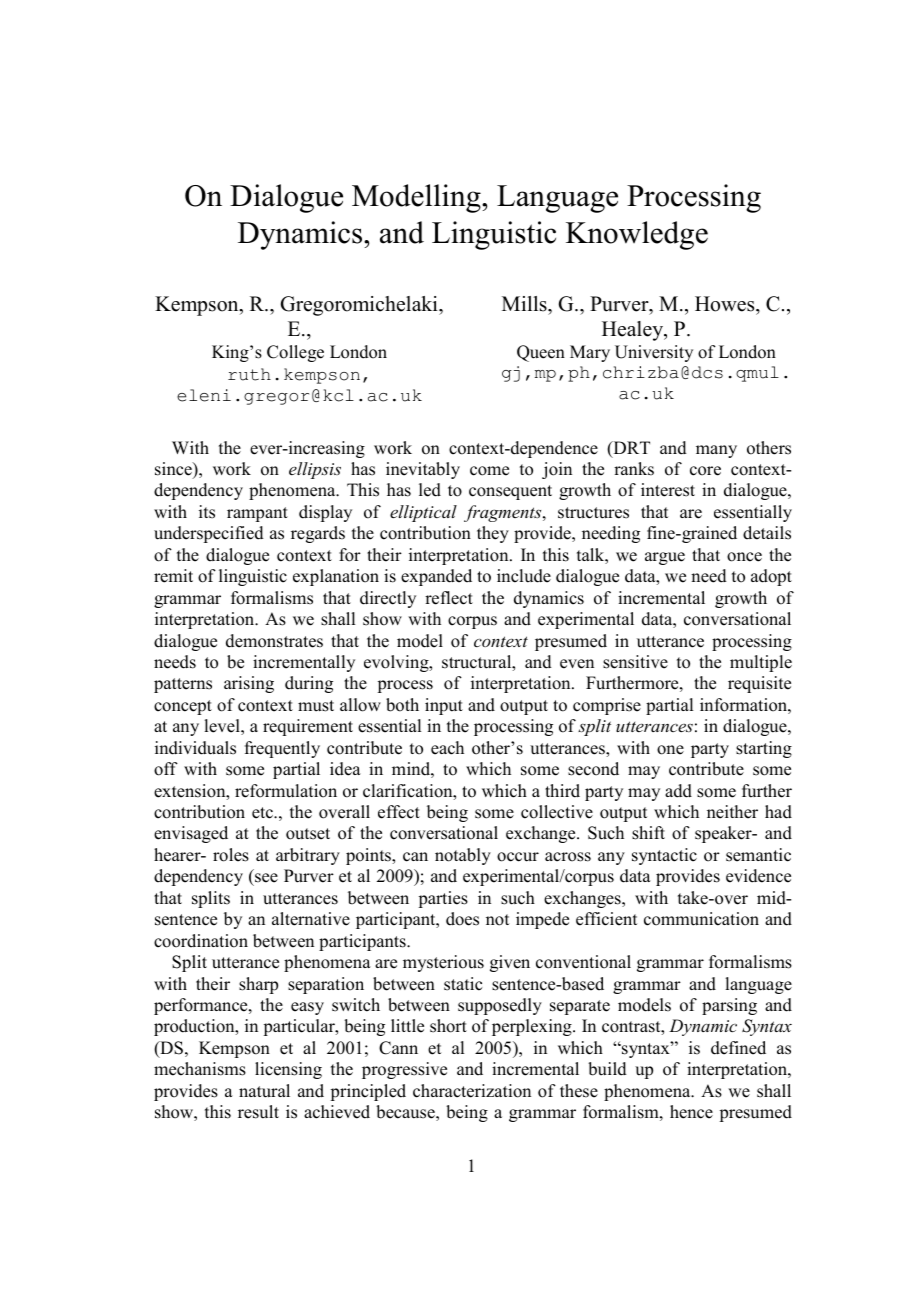 The image size is (924, 1308). What do you see at coordinates (264, 1091) in the page?
I see `natural` at bounding box center [264, 1091].
